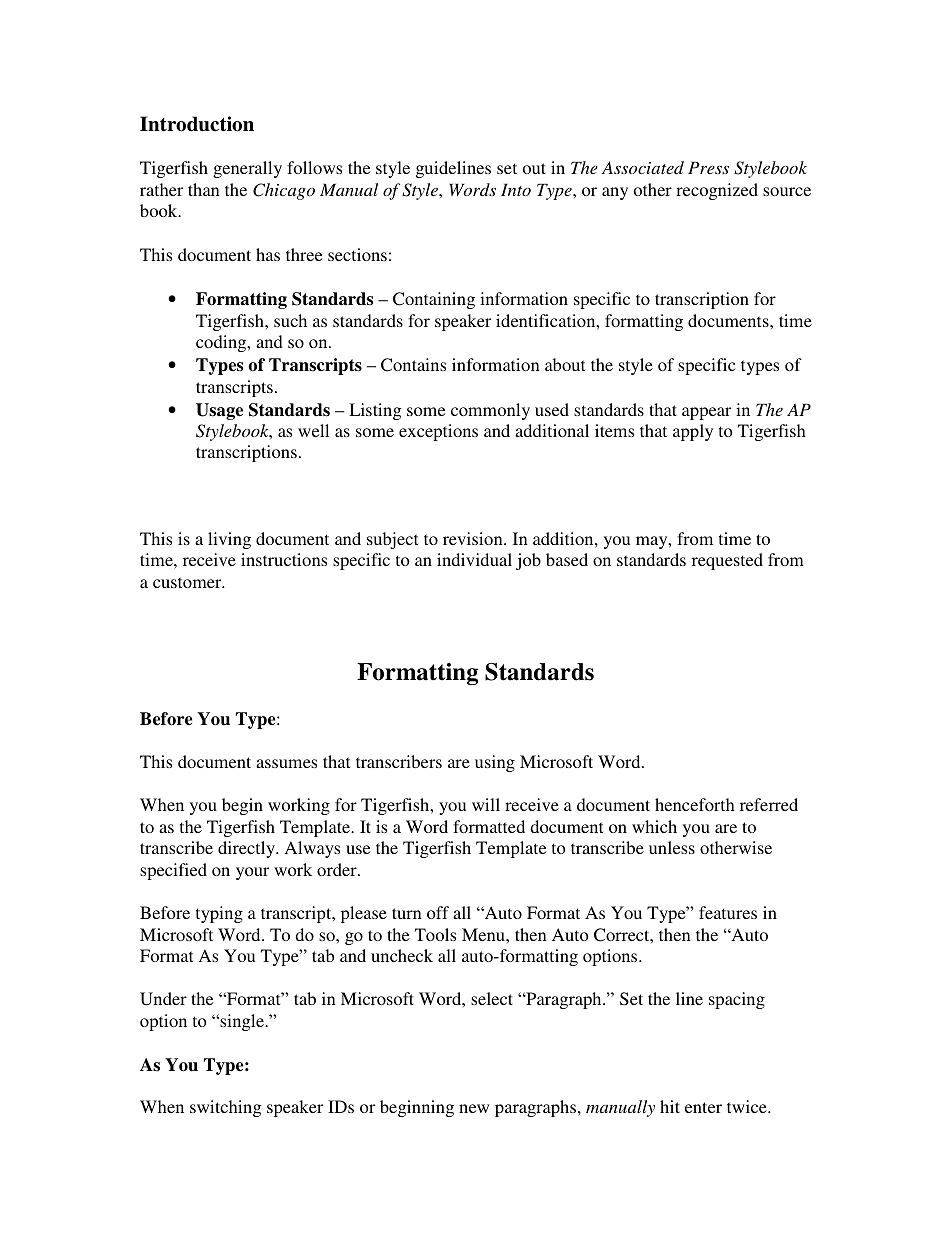 Image resolution: width=952 pixels, height=1233 pixels. I want to click on off, so click(438, 912).
